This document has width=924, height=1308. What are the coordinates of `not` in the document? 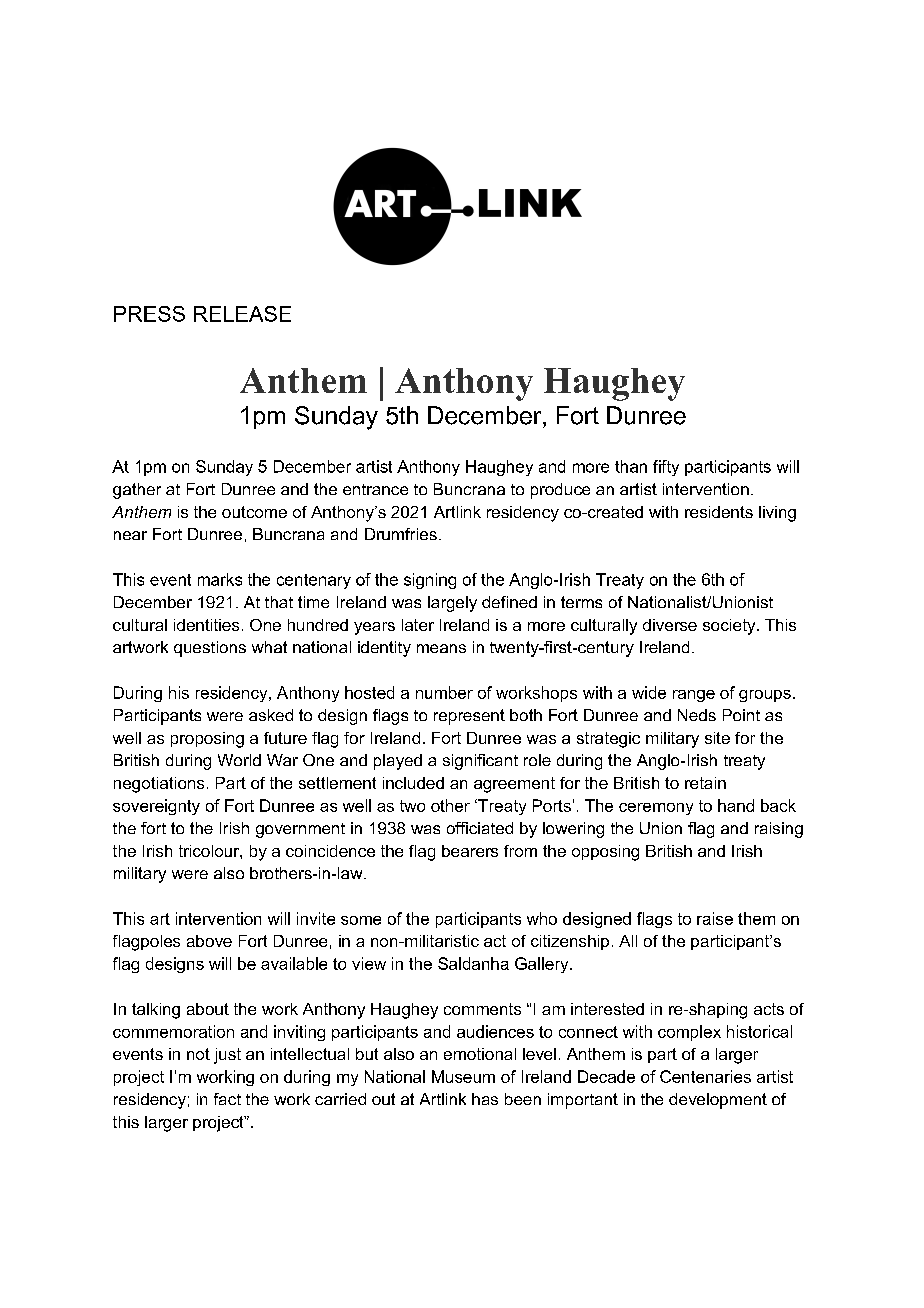 It's located at (198, 1054).
